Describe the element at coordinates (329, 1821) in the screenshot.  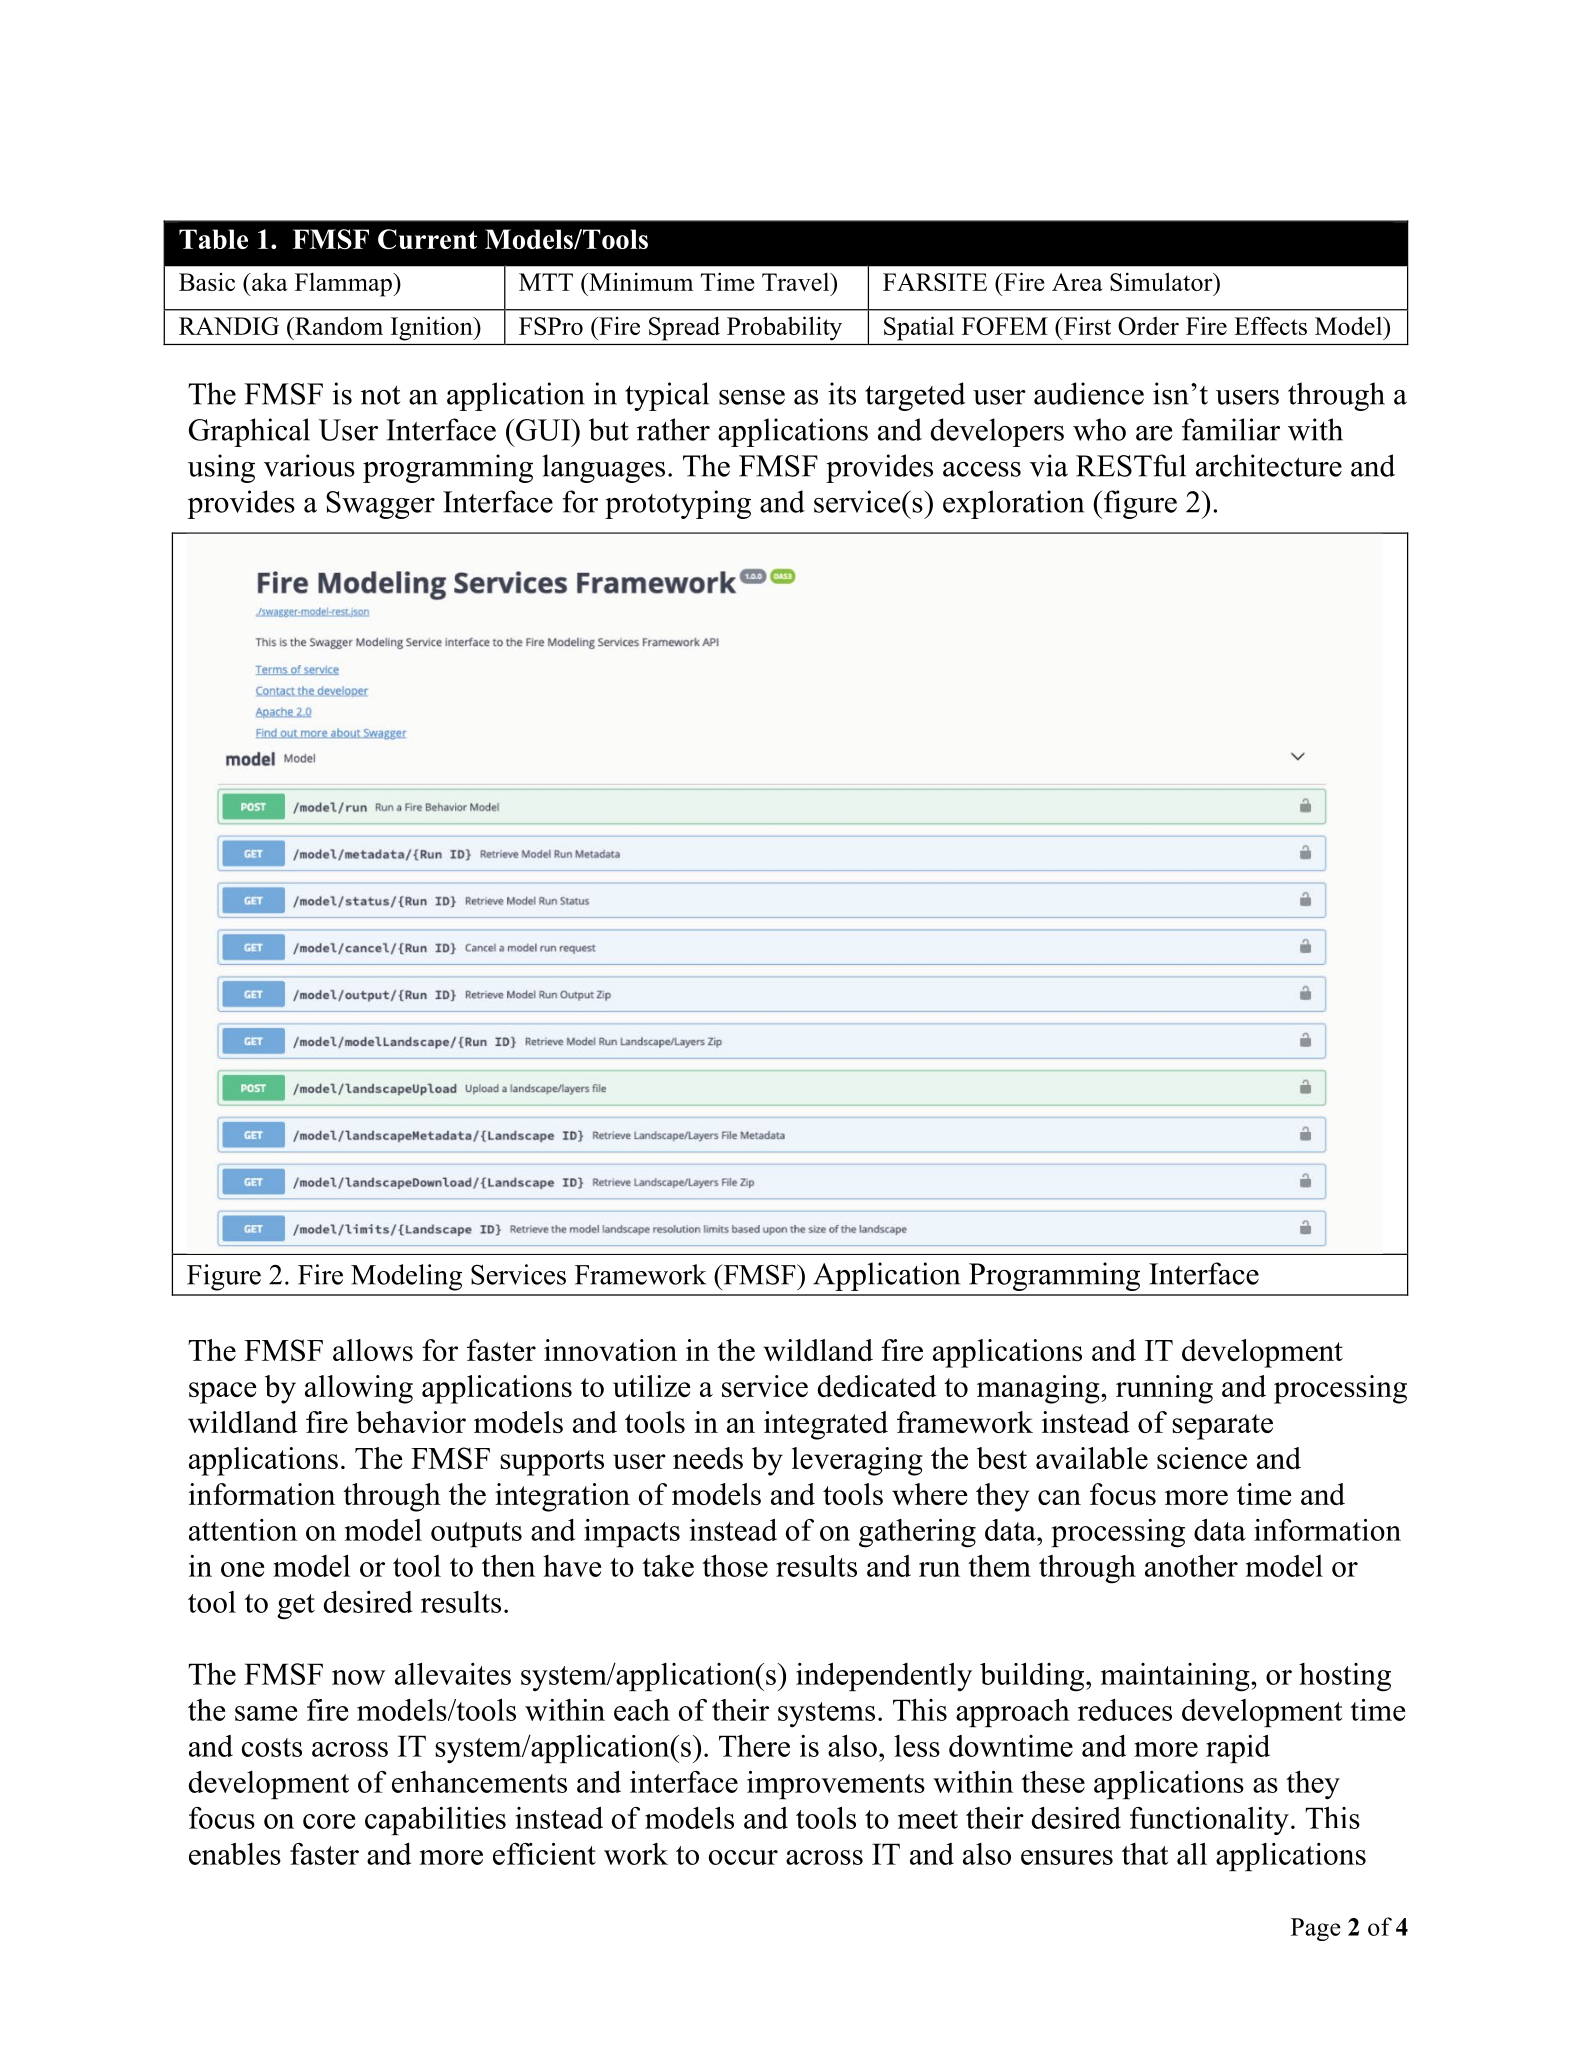
I see `core` at that location.
